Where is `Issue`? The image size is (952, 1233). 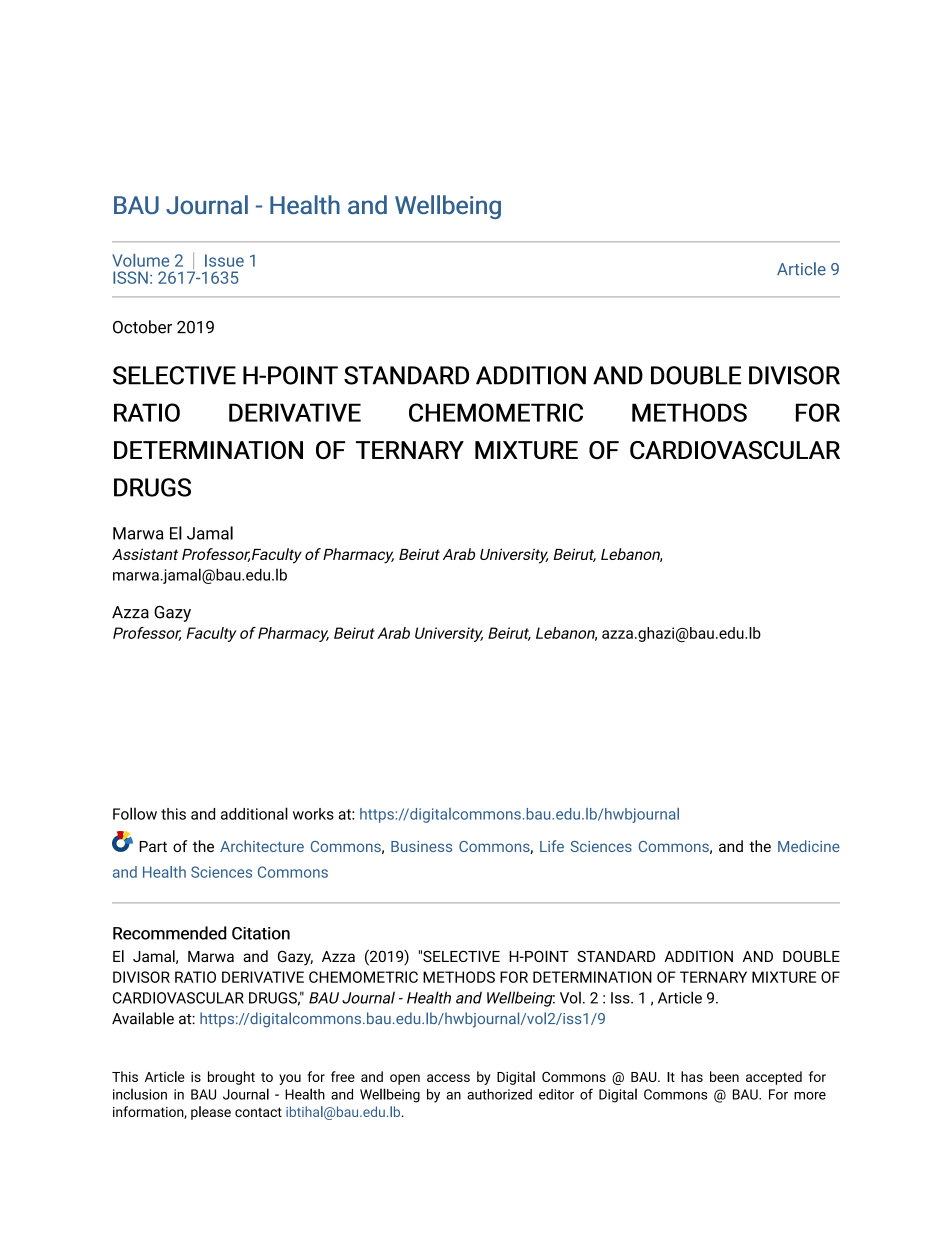
Issue is located at coordinates (224, 260).
